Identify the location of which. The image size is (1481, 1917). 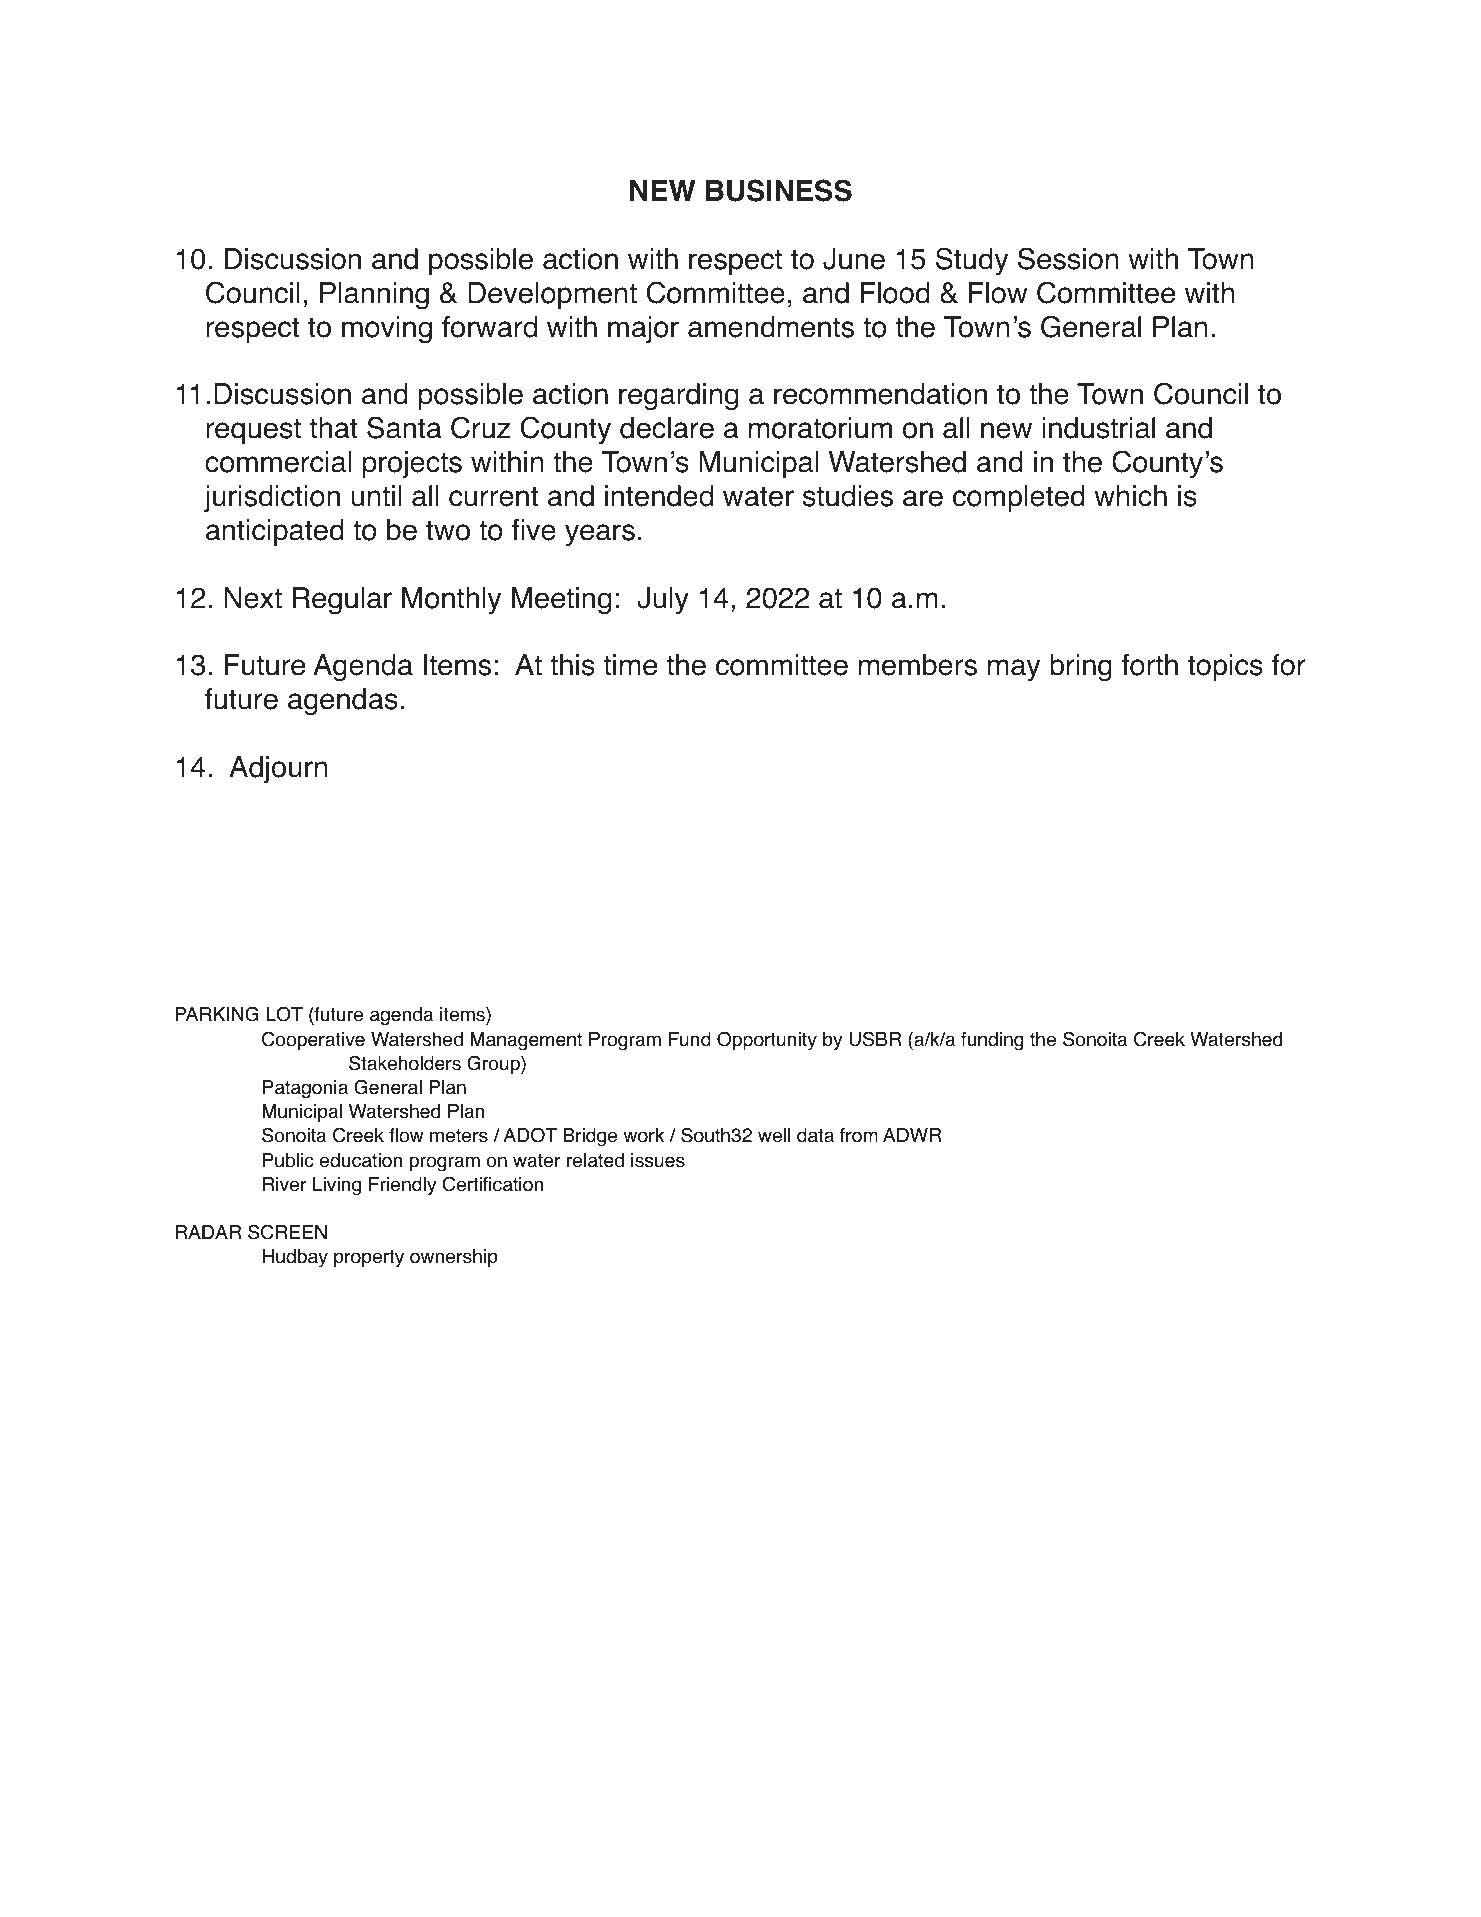
(1130, 496).
